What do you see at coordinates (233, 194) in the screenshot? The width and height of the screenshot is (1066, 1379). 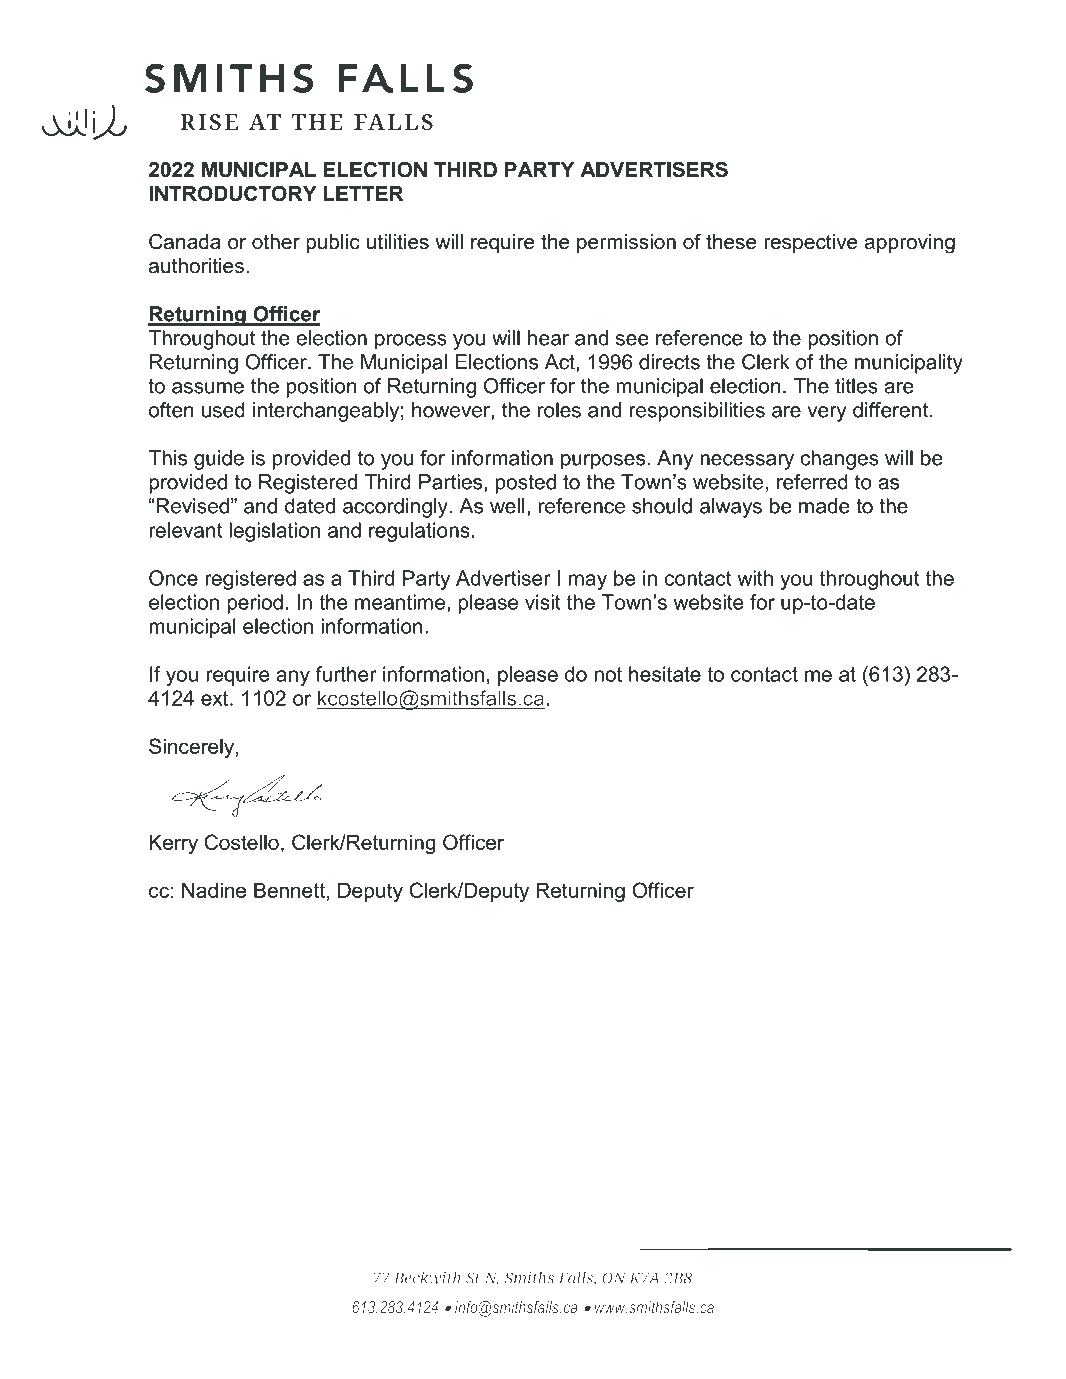 I see `INTRODUCTORY` at bounding box center [233, 194].
